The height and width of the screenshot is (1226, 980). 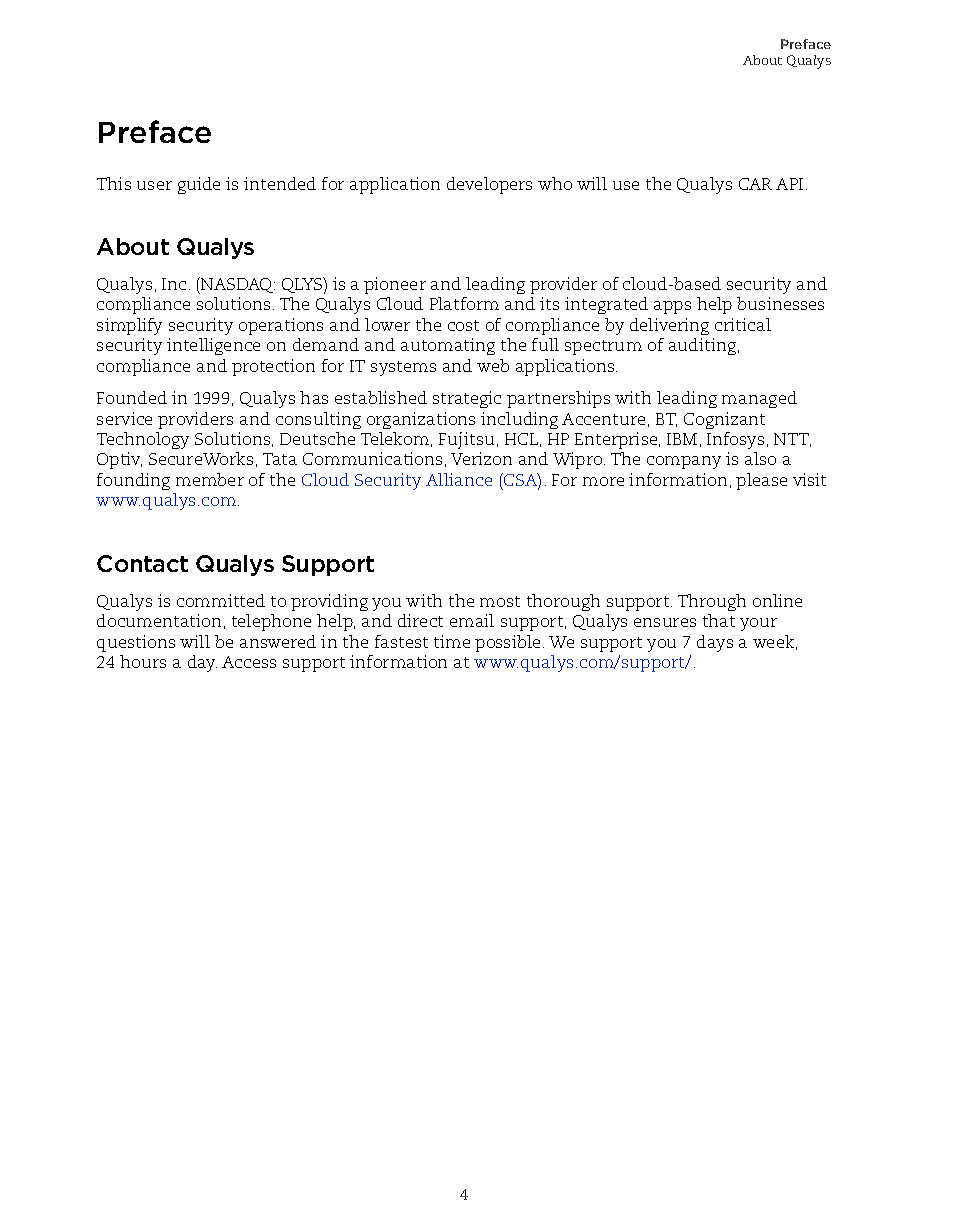 What do you see at coordinates (743, 324) in the screenshot?
I see `critical` at bounding box center [743, 324].
